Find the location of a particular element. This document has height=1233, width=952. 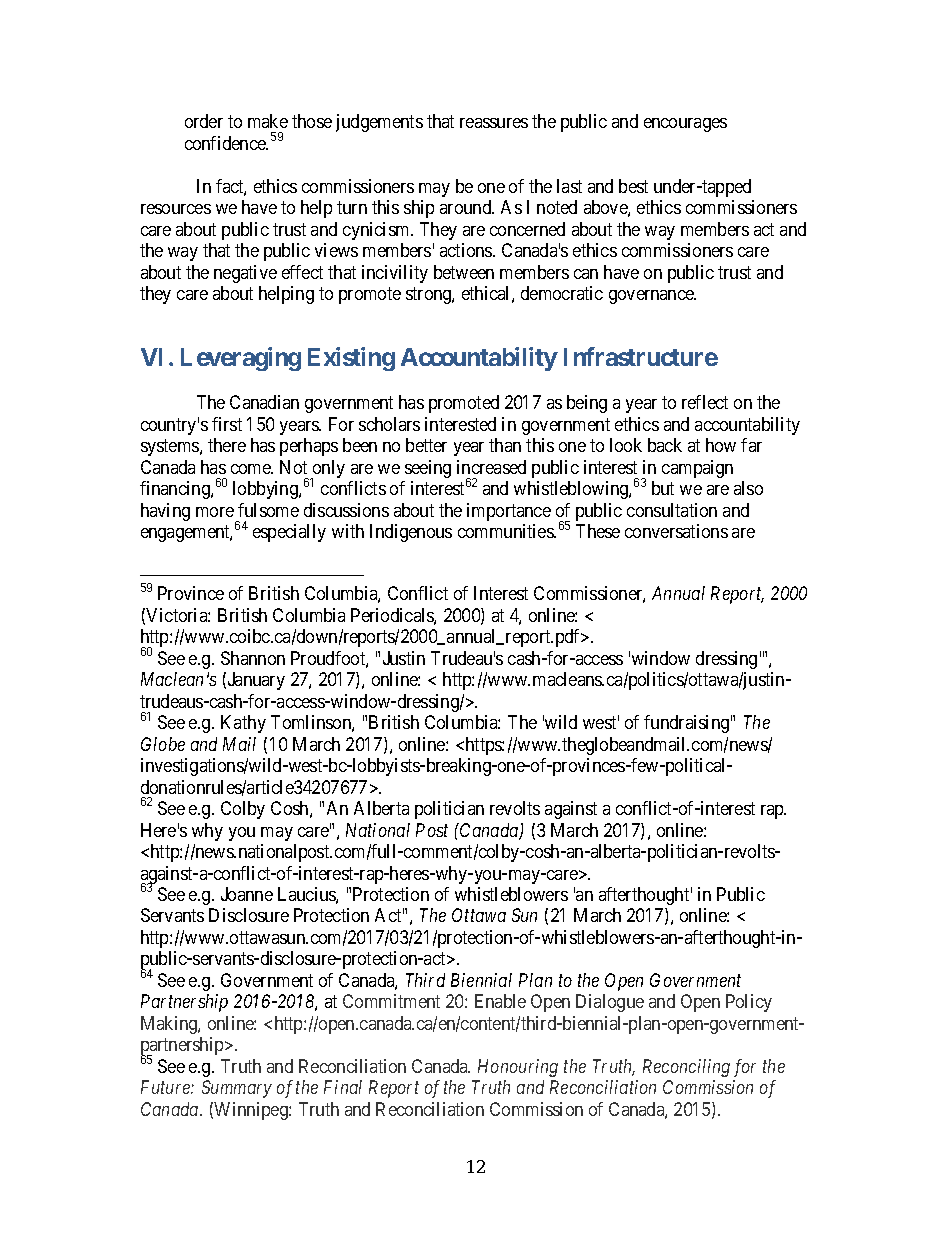

Summary is located at coordinates (237, 1089).
